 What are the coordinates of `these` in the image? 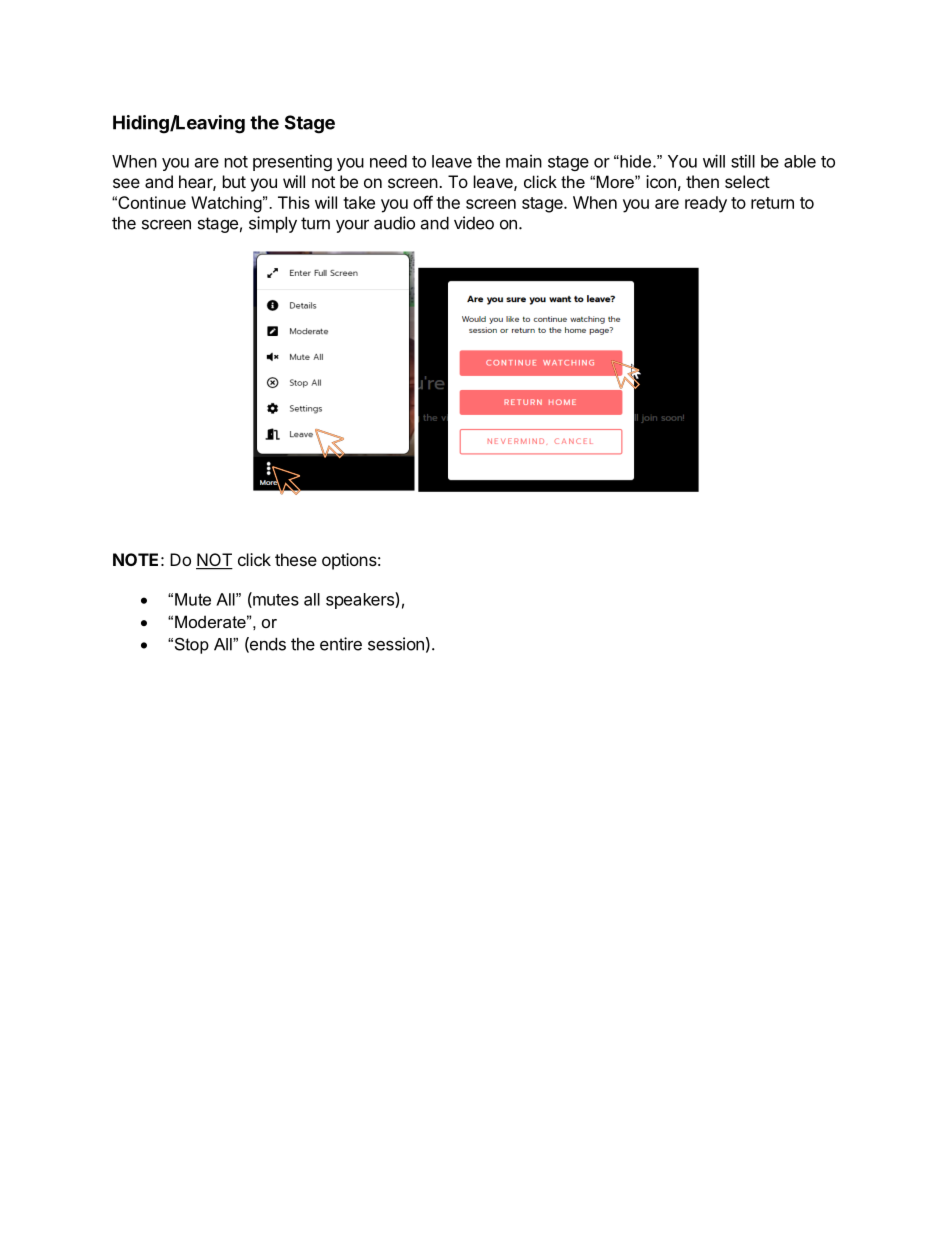 It's located at (296, 559).
